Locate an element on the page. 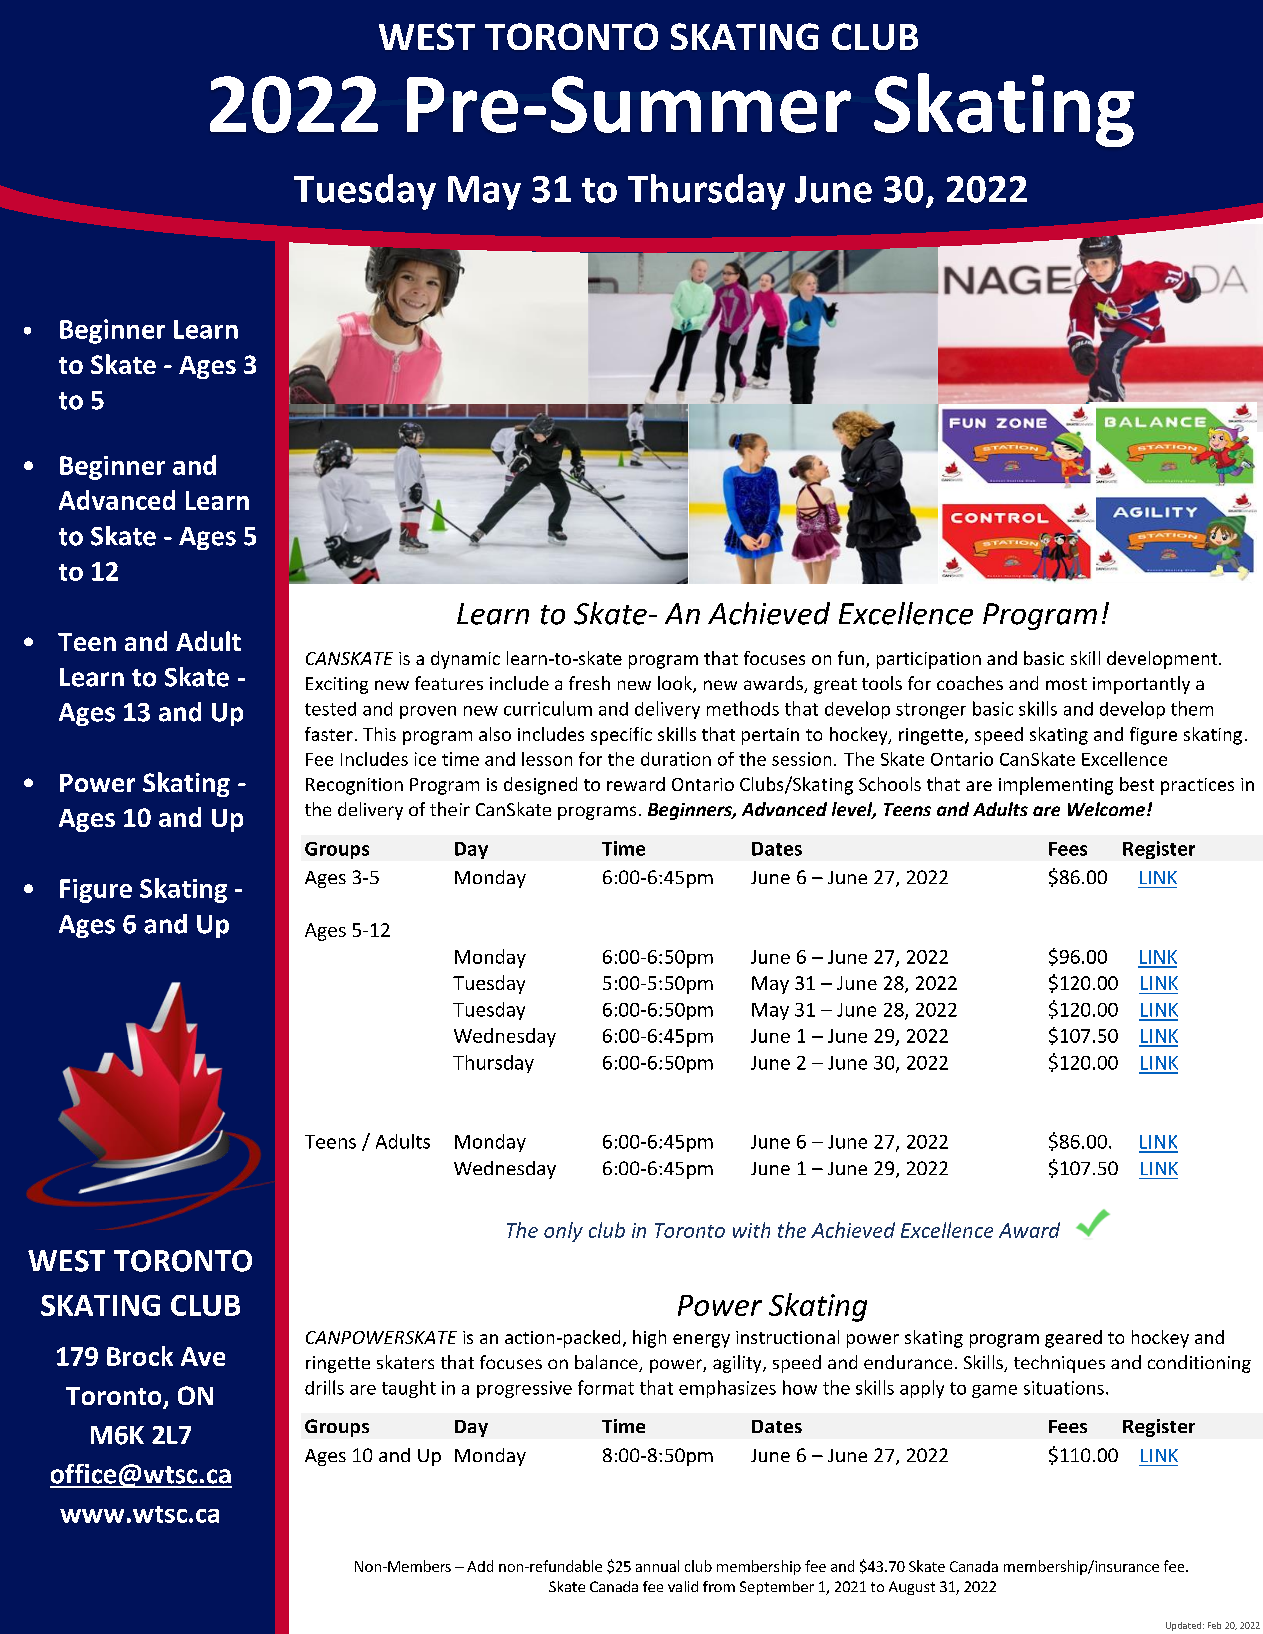  most is located at coordinates (1066, 684).
